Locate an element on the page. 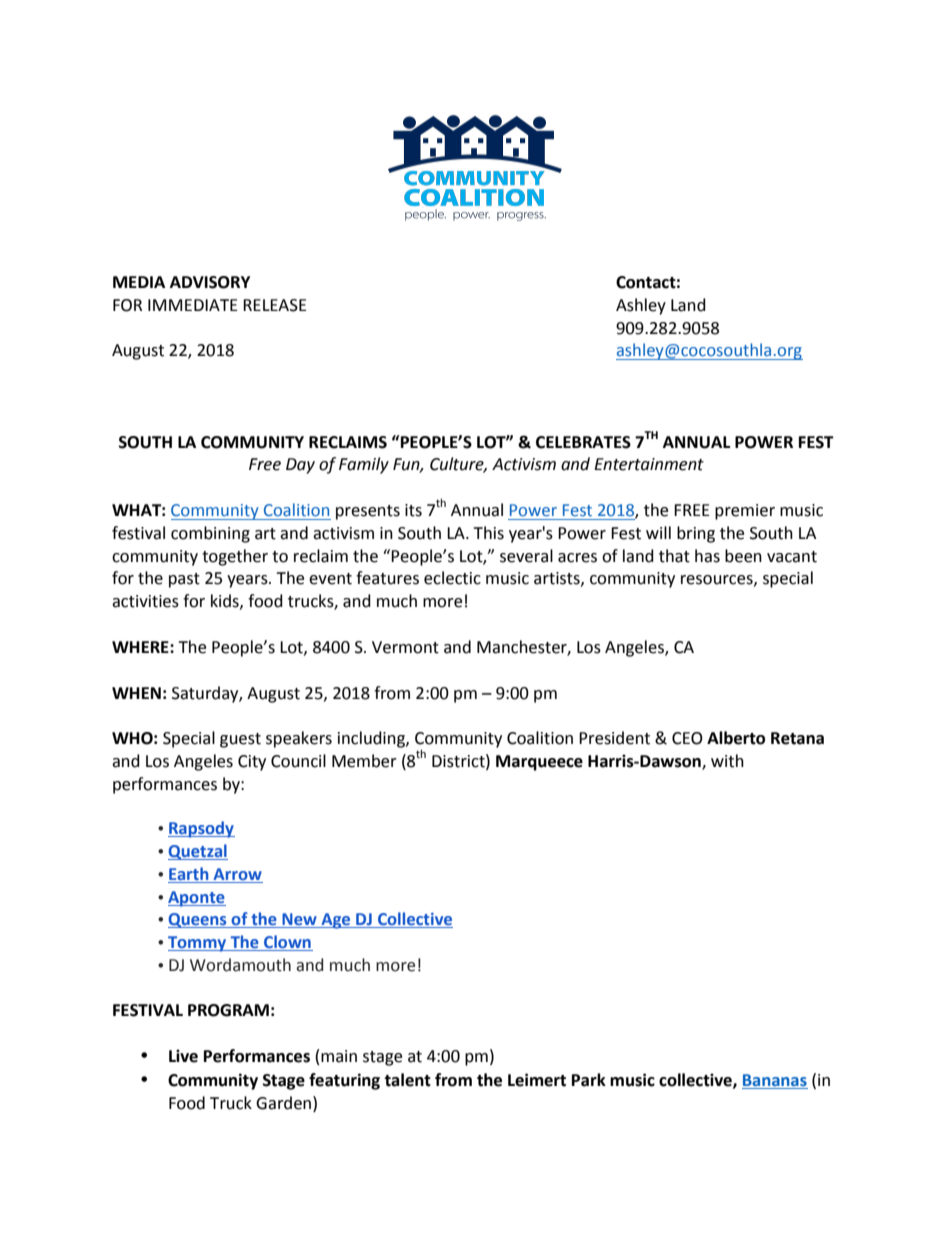 The image size is (952, 1233). with is located at coordinates (727, 761).
